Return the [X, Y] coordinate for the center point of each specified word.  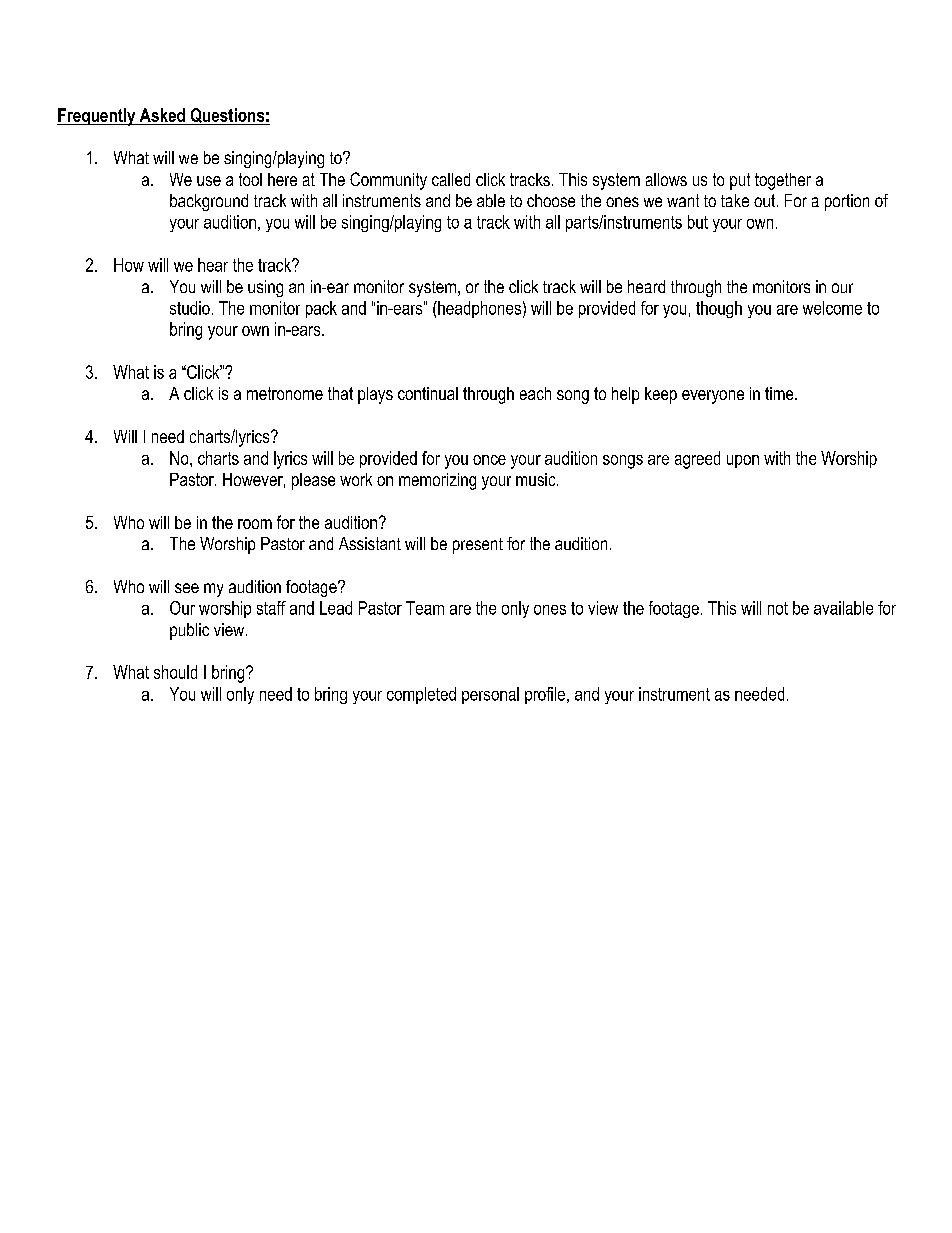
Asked [162, 115]
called [451, 179]
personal [490, 695]
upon [743, 461]
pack [321, 309]
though [719, 309]
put [740, 181]
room [255, 524]
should [175, 672]
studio [190, 308]
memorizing [437, 481]
